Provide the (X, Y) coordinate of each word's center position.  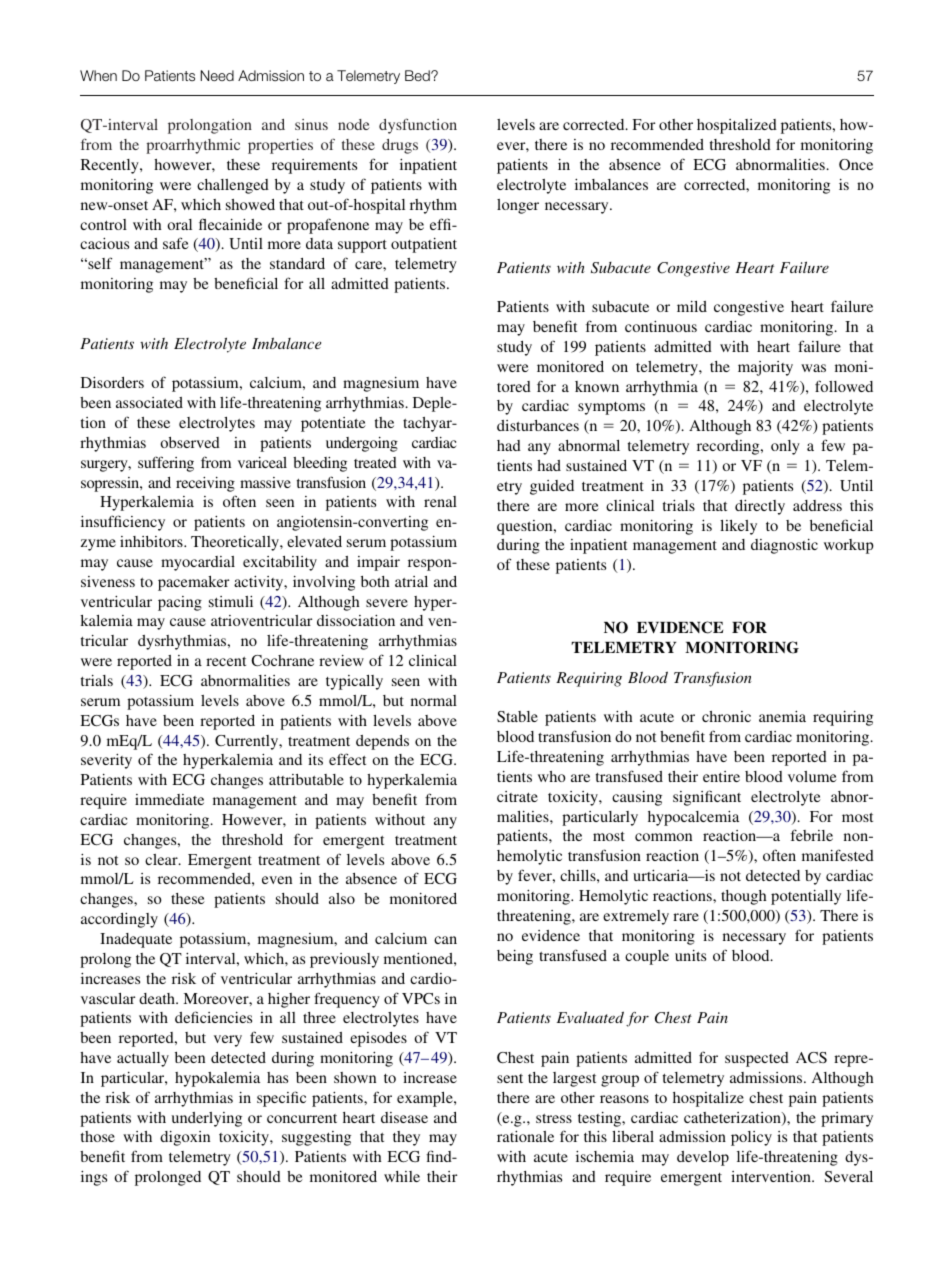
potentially (806, 897)
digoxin (185, 1138)
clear (162, 859)
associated (149, 402)
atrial (411, 581)
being (515, 957)
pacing (180, 603)
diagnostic (784, 546)
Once (856, 164)
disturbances (538, 425)
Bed (418, 75)
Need (217, 75)
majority (765, 368)
